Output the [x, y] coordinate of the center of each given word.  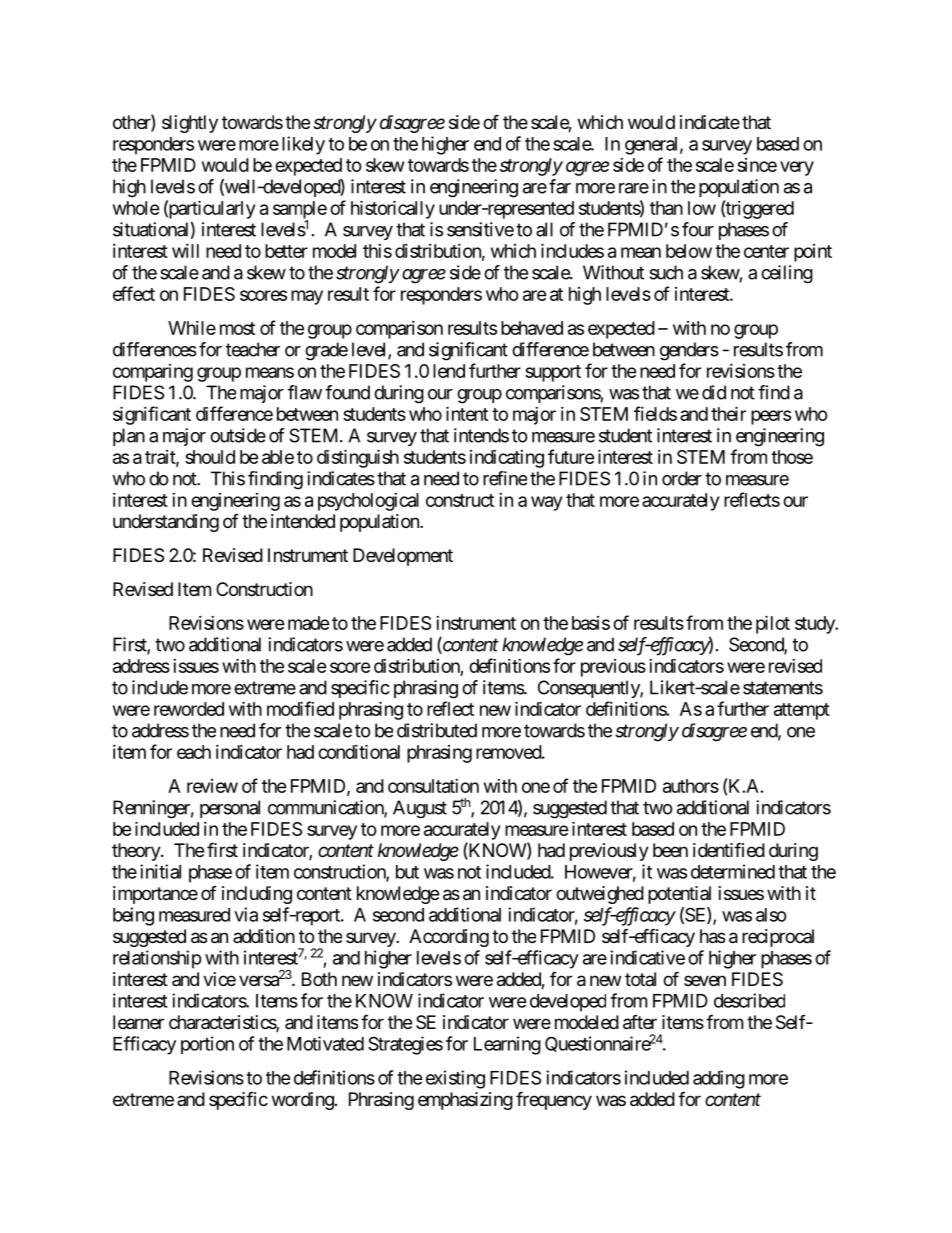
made [309, 623]
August [420, 809]
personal [230, 809]
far [560, 186]
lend [449, 371]
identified [729, 849]
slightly [190, 124]
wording [303, 1101]
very [797, 168]
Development [403, 557]
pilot [773, 624]
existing [455, 1079]
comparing [153, 373]
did [714, 392]
